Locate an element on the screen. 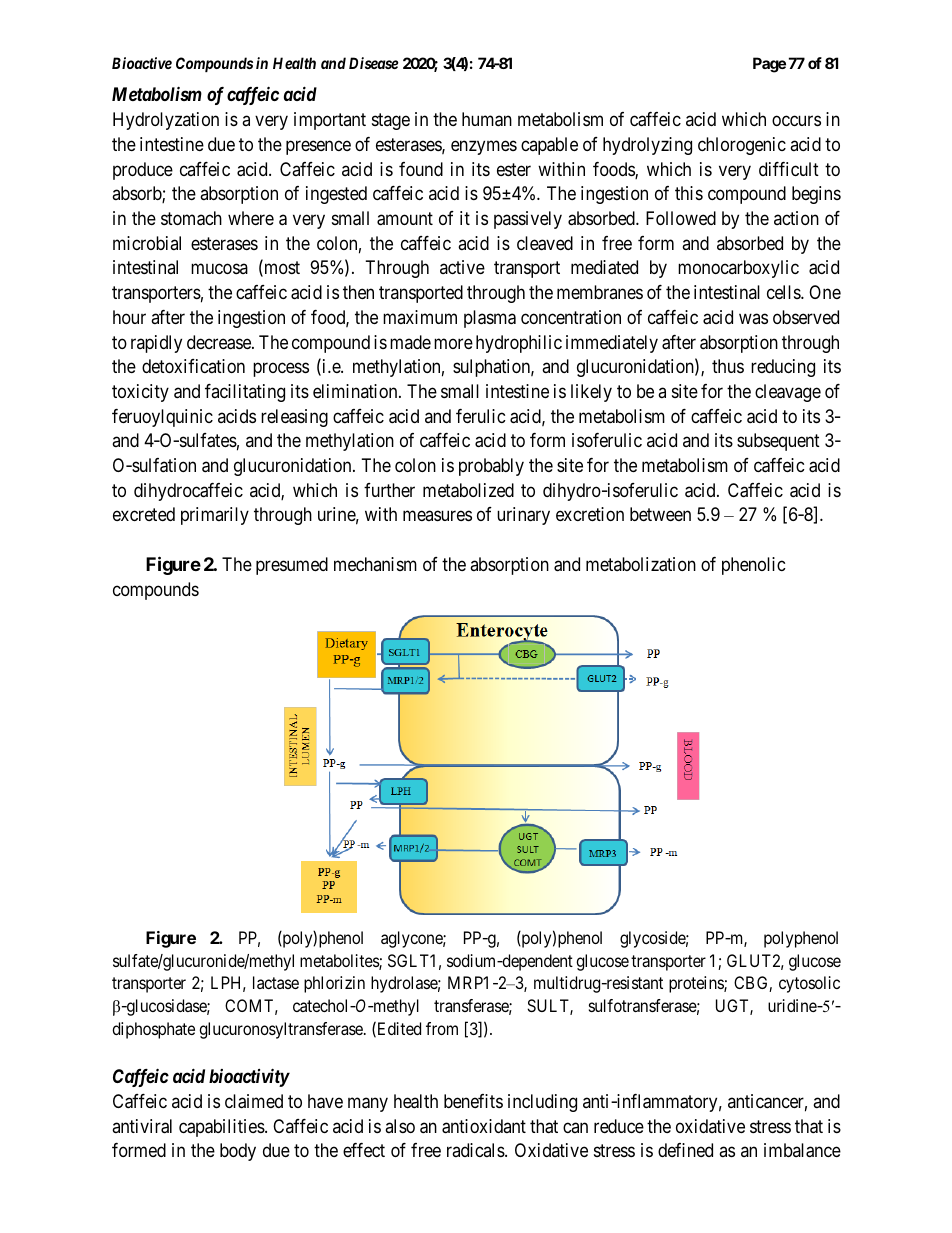 The width and height of the screenshot is (952, 1233). proteins is located at coordinates (697, 984).
